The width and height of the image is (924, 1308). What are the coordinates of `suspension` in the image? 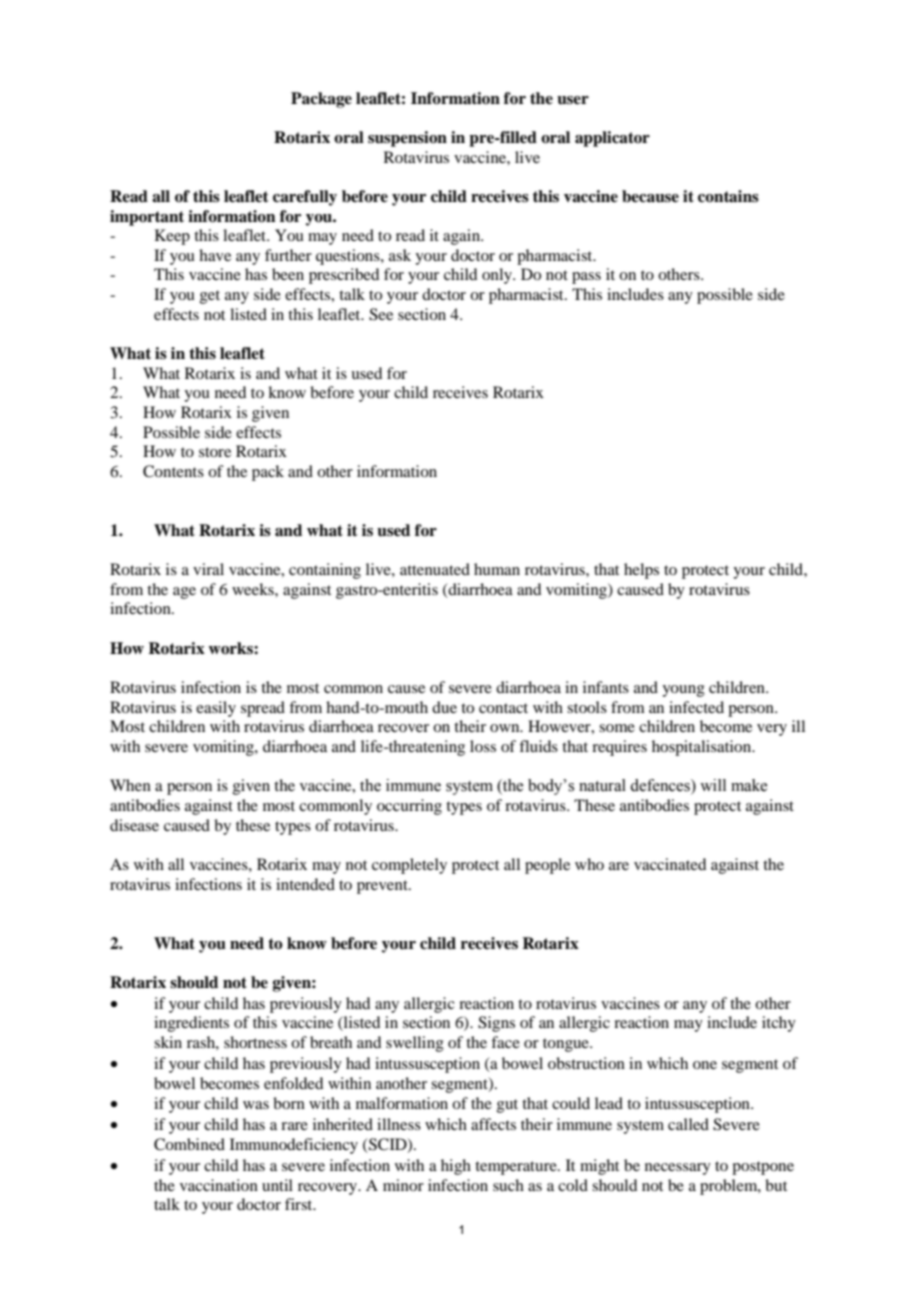 It's located at (407, 139).
